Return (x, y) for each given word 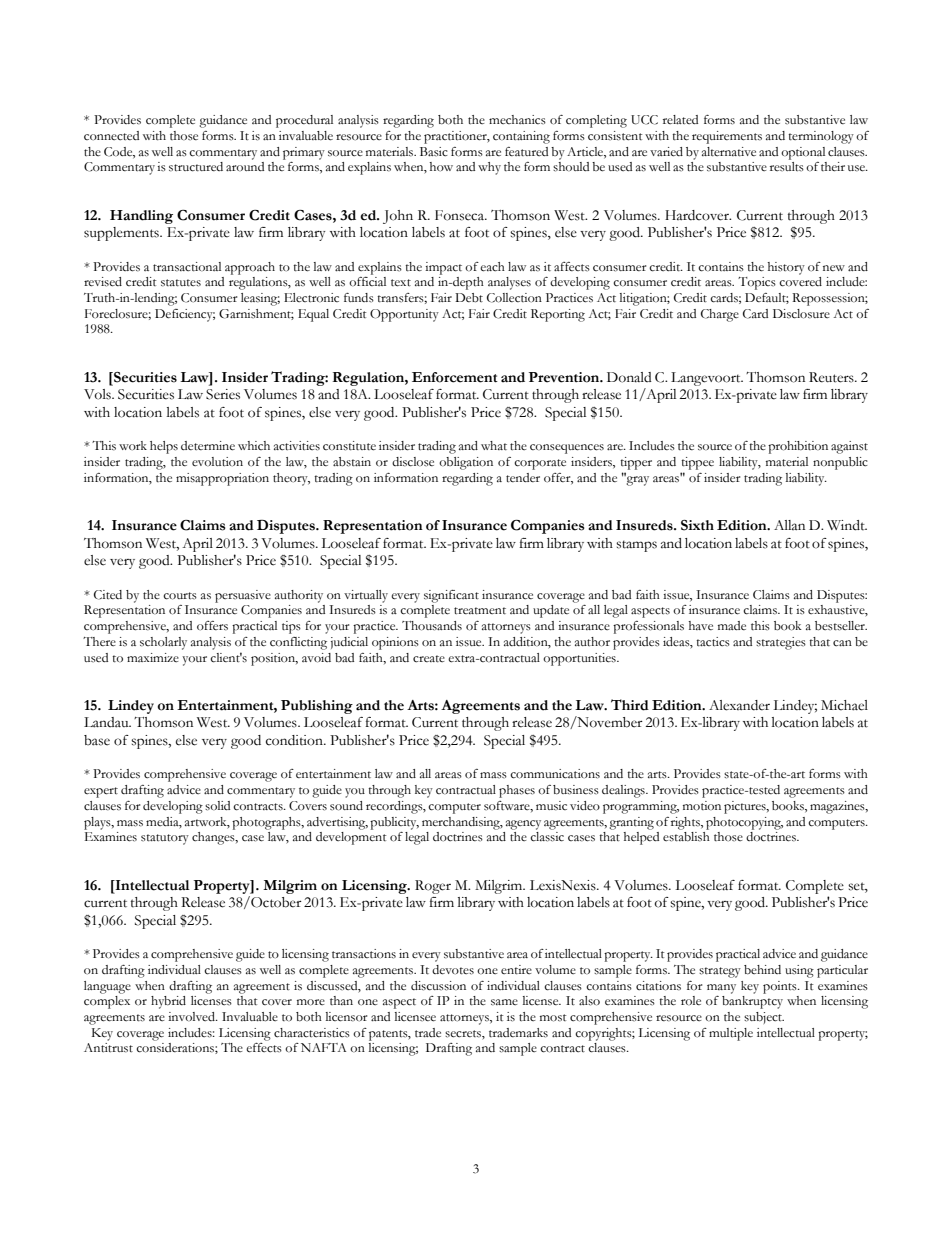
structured (196, 167)
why (489, 168)
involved (192, 1016)
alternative (729, 152)
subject (764, 1018)
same (504, 1002)
